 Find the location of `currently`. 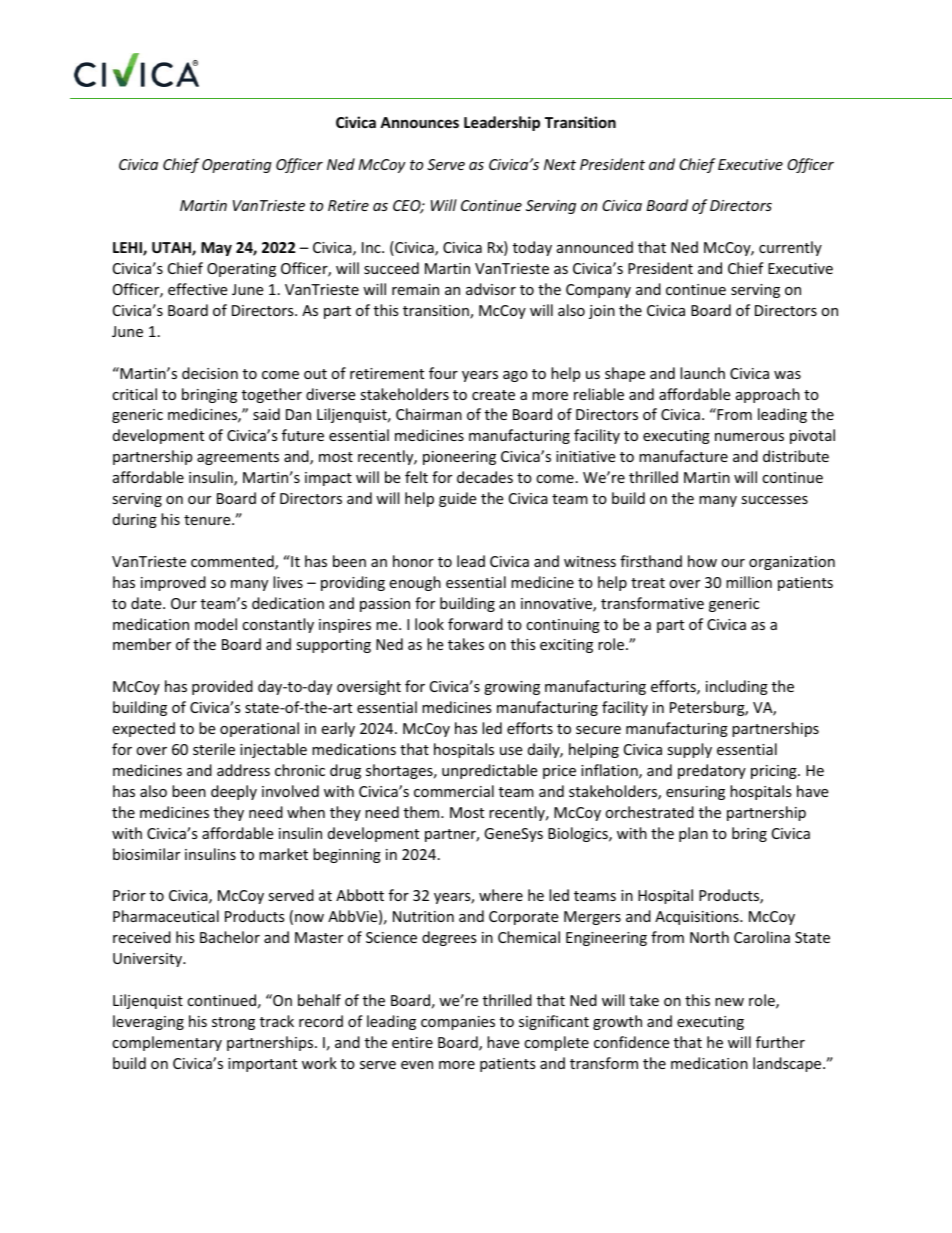

currently is located at coordinates (790, 248).
